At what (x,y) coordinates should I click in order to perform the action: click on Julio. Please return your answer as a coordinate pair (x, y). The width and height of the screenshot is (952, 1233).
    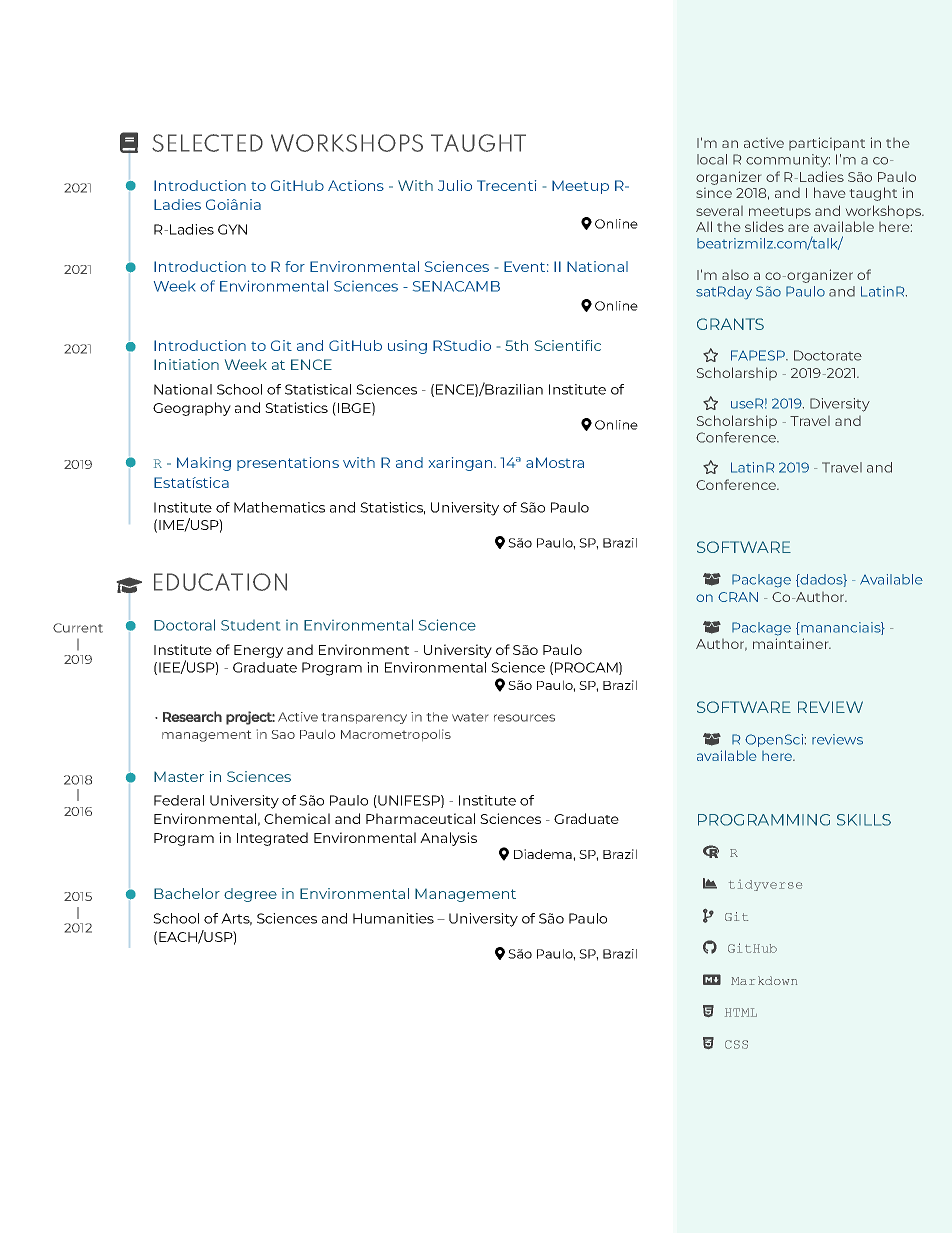
    Looking at the image, I should click on (455, 185).
